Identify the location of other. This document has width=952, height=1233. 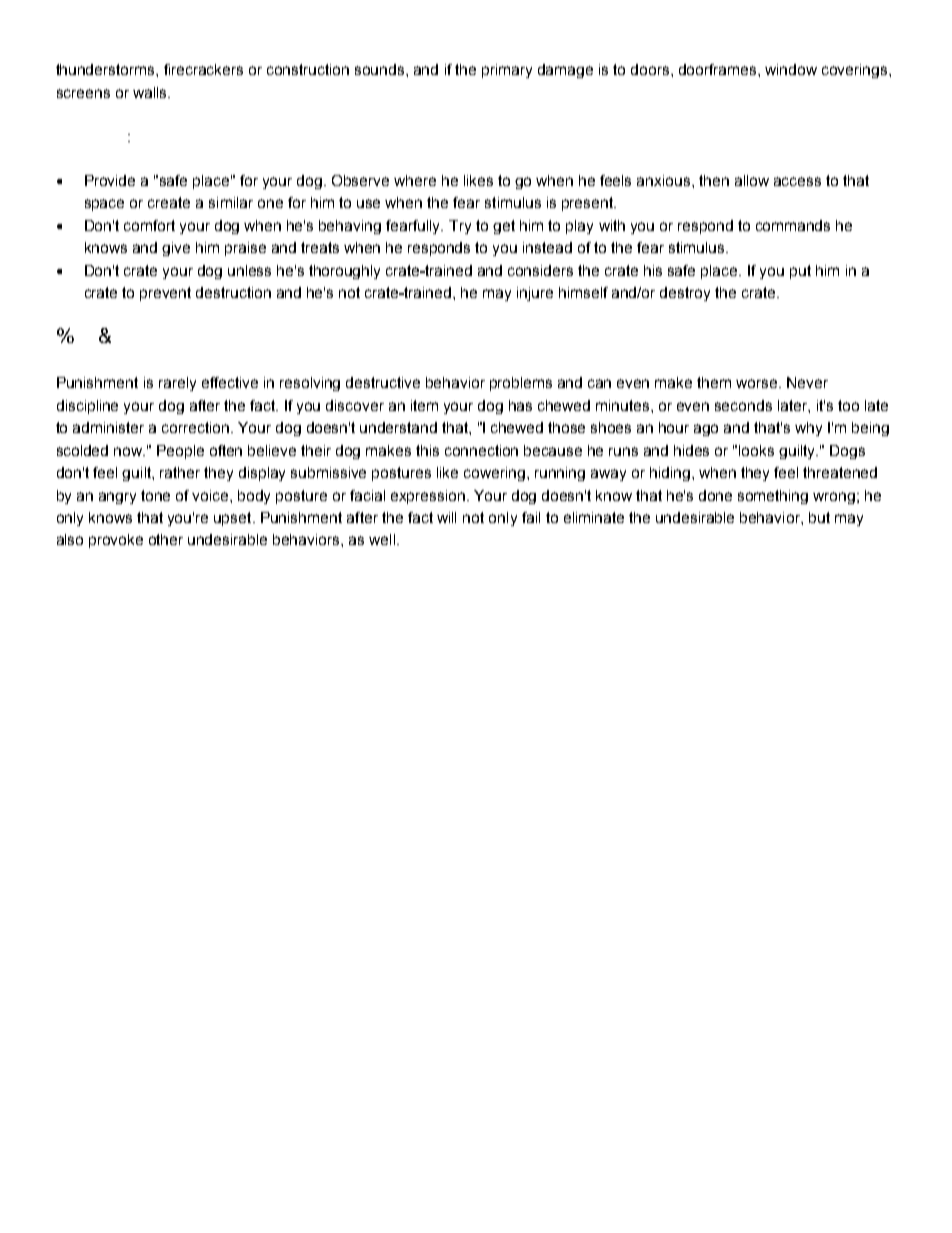
(166, 539).
